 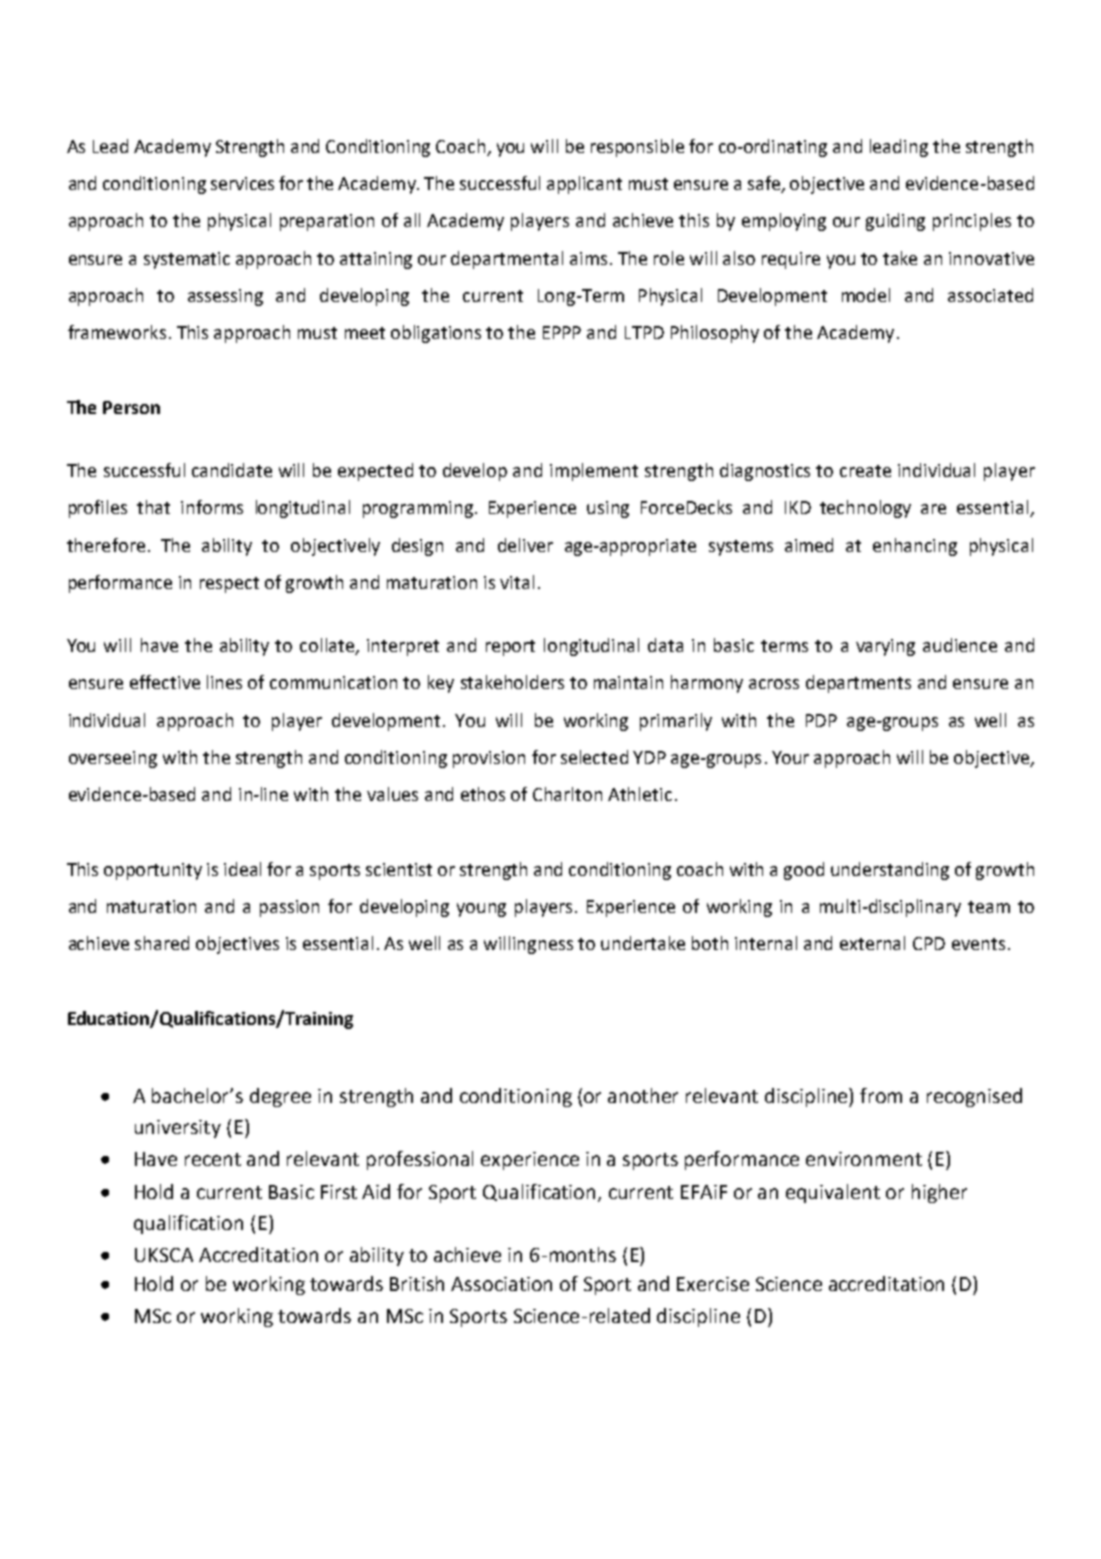 What do you see at coordinates (584, 185) in the image?
I see `applicant` at bounding box center [584, 185].
